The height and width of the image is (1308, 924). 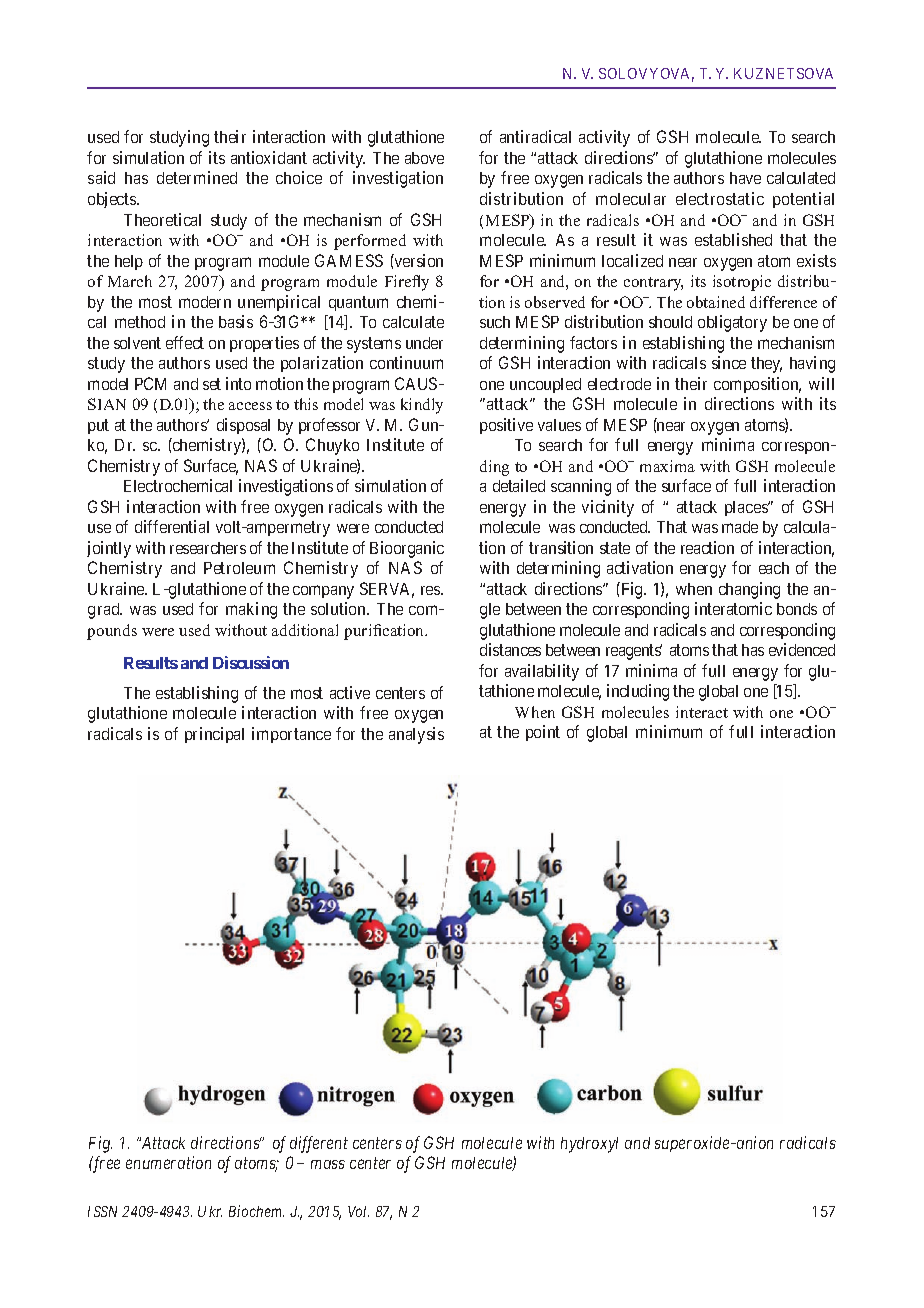 What do you see at coordinates (519, 485) in the image?
I see `detailed` at bounding box center [519, 485].
